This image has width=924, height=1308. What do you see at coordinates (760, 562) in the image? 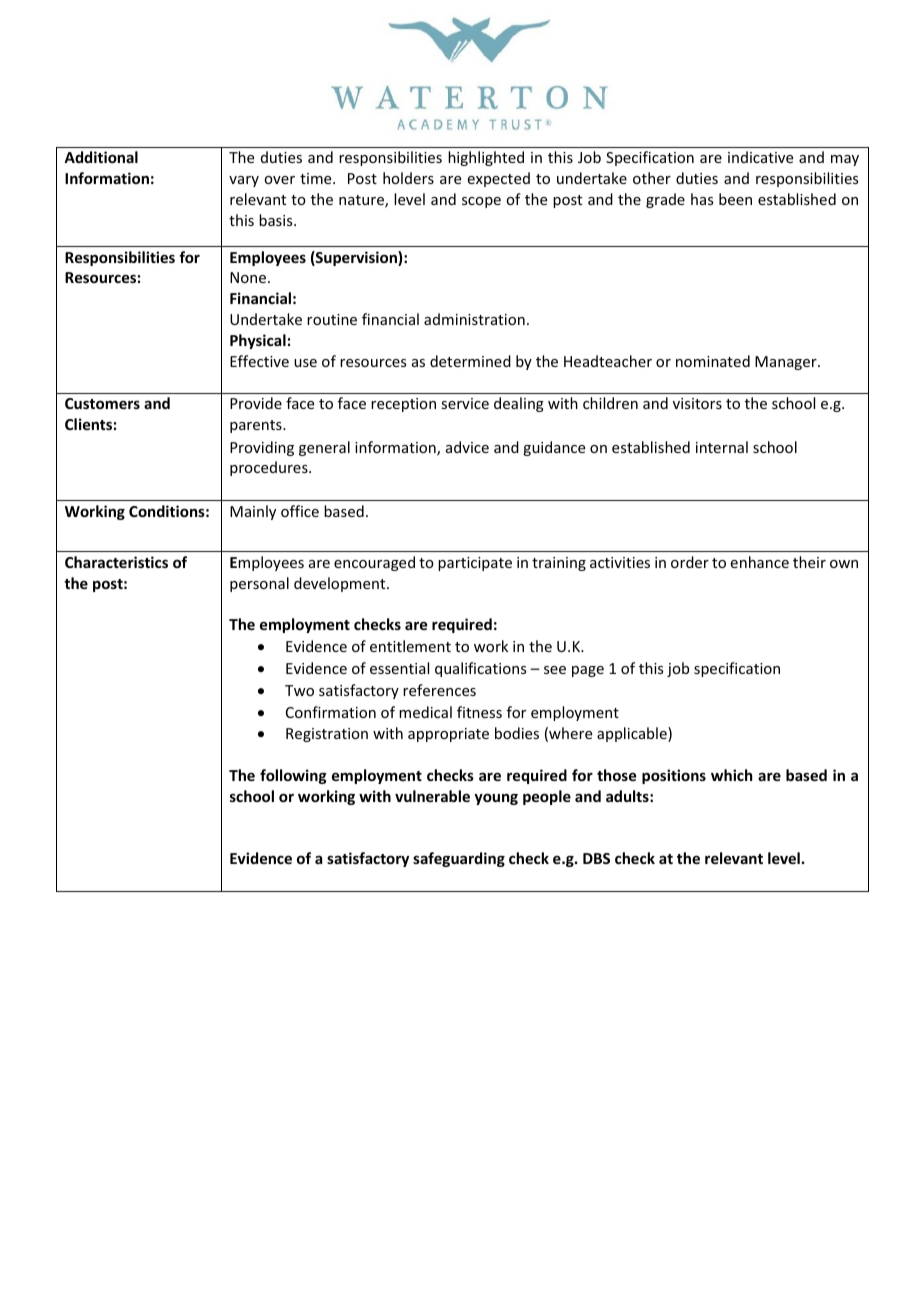
I see `enhance` at bounding box center [760, 562].
